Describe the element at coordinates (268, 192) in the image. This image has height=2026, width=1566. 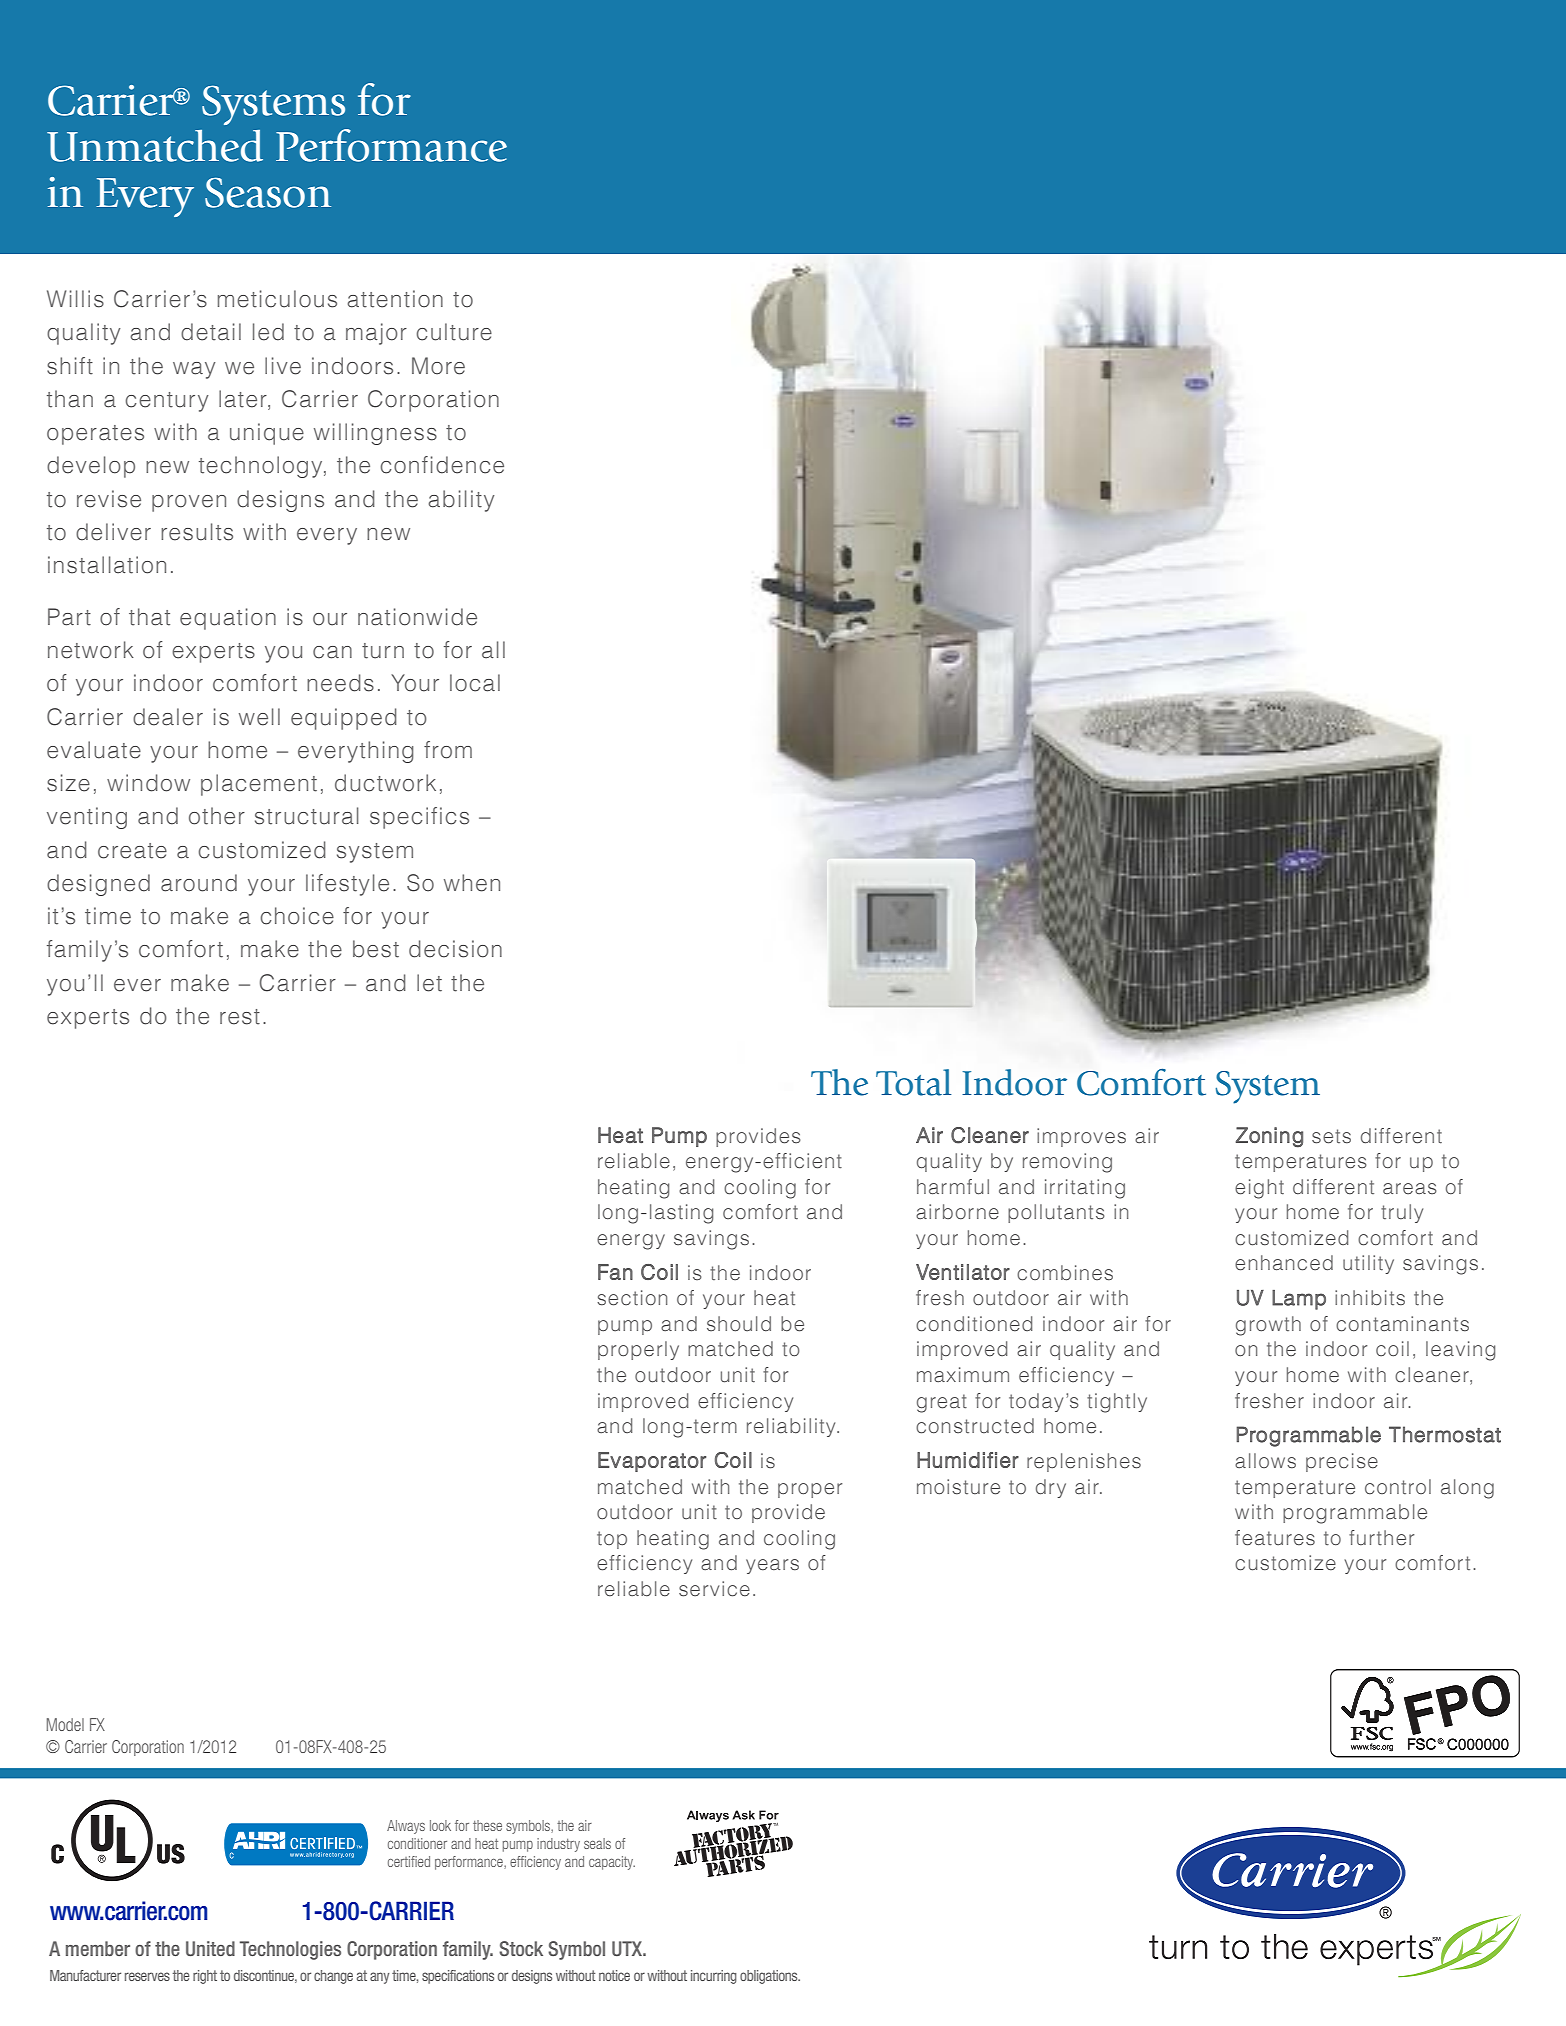
I see `Season` at that location.
